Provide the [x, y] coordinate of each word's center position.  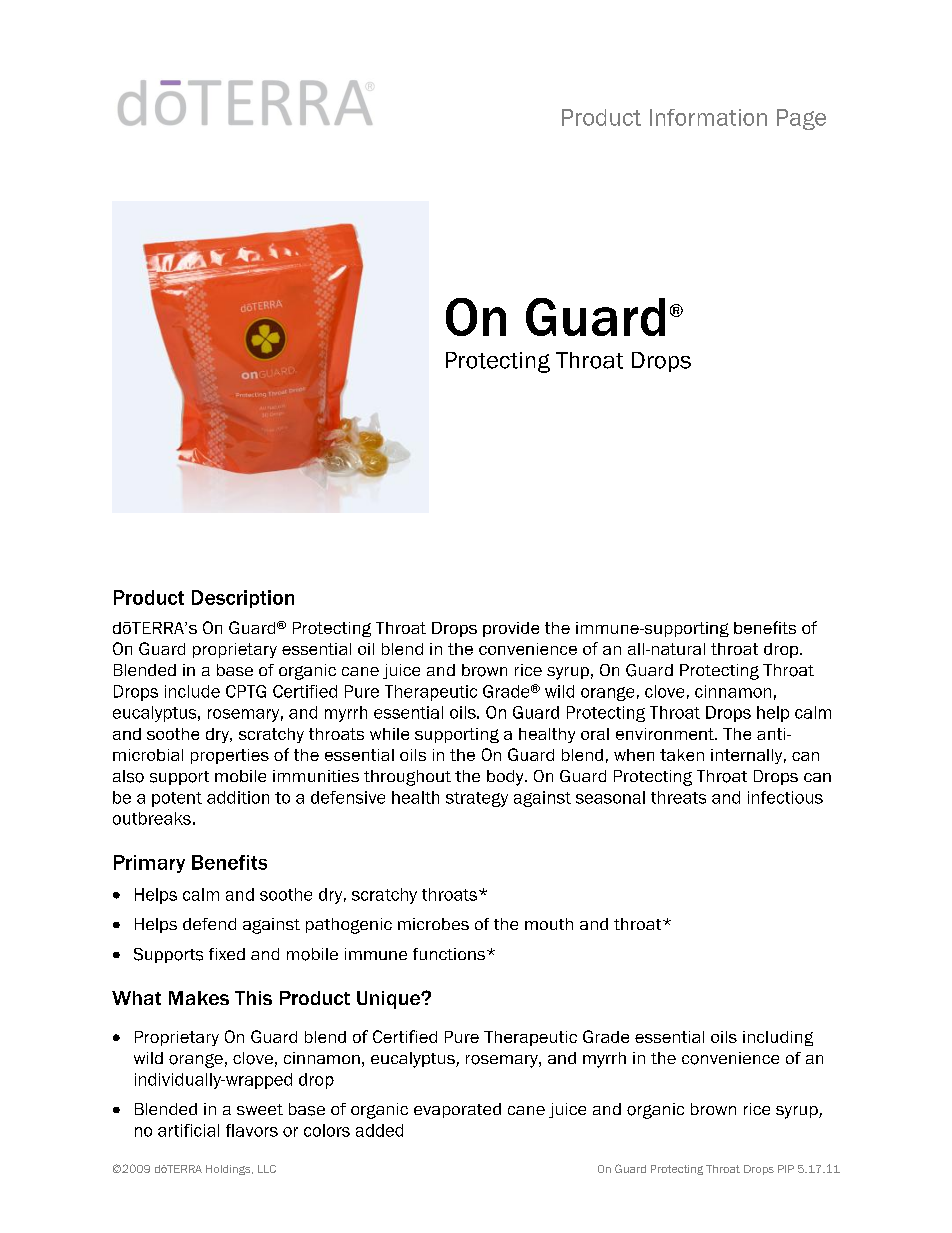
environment [666, 734]
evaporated [457, 1110]
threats [678, 797]
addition [238, 797]
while [389, 734]
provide [511, 629]
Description [243, 599]
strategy [477, 799]
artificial [188, 1130]
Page [801, 119]
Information [708, 117]
